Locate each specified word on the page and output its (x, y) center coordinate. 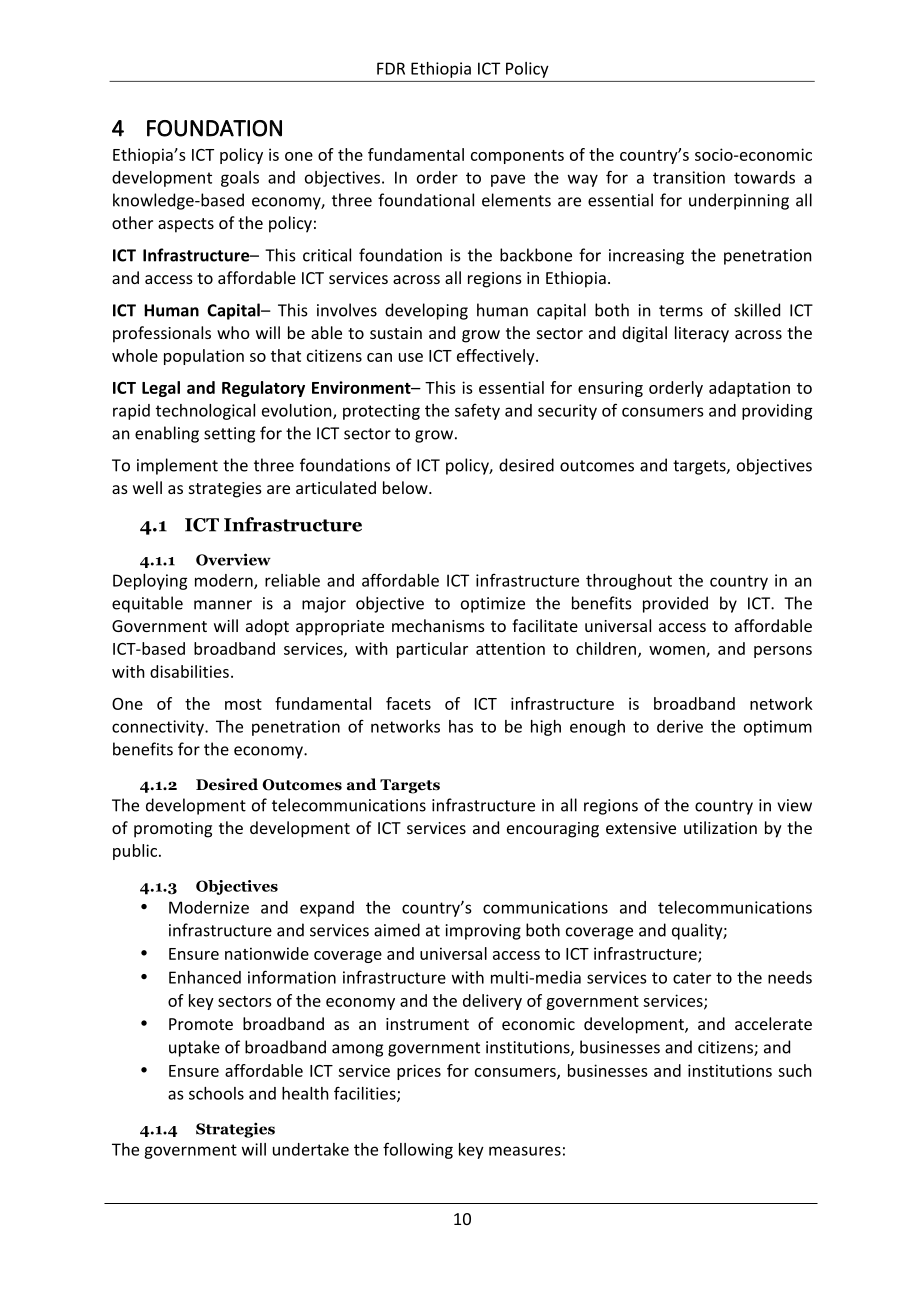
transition (689, 177)
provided (675, 604)
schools (216, 1093)
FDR (391, 68)
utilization (720, 827)
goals (240, 179)
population (204, 357)
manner (223, 605)
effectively (497, 357)
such (795, 1070)
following (418, 1150)
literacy (702, 334)
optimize (493, 605)
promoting (173, 830)
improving (483, 932)
